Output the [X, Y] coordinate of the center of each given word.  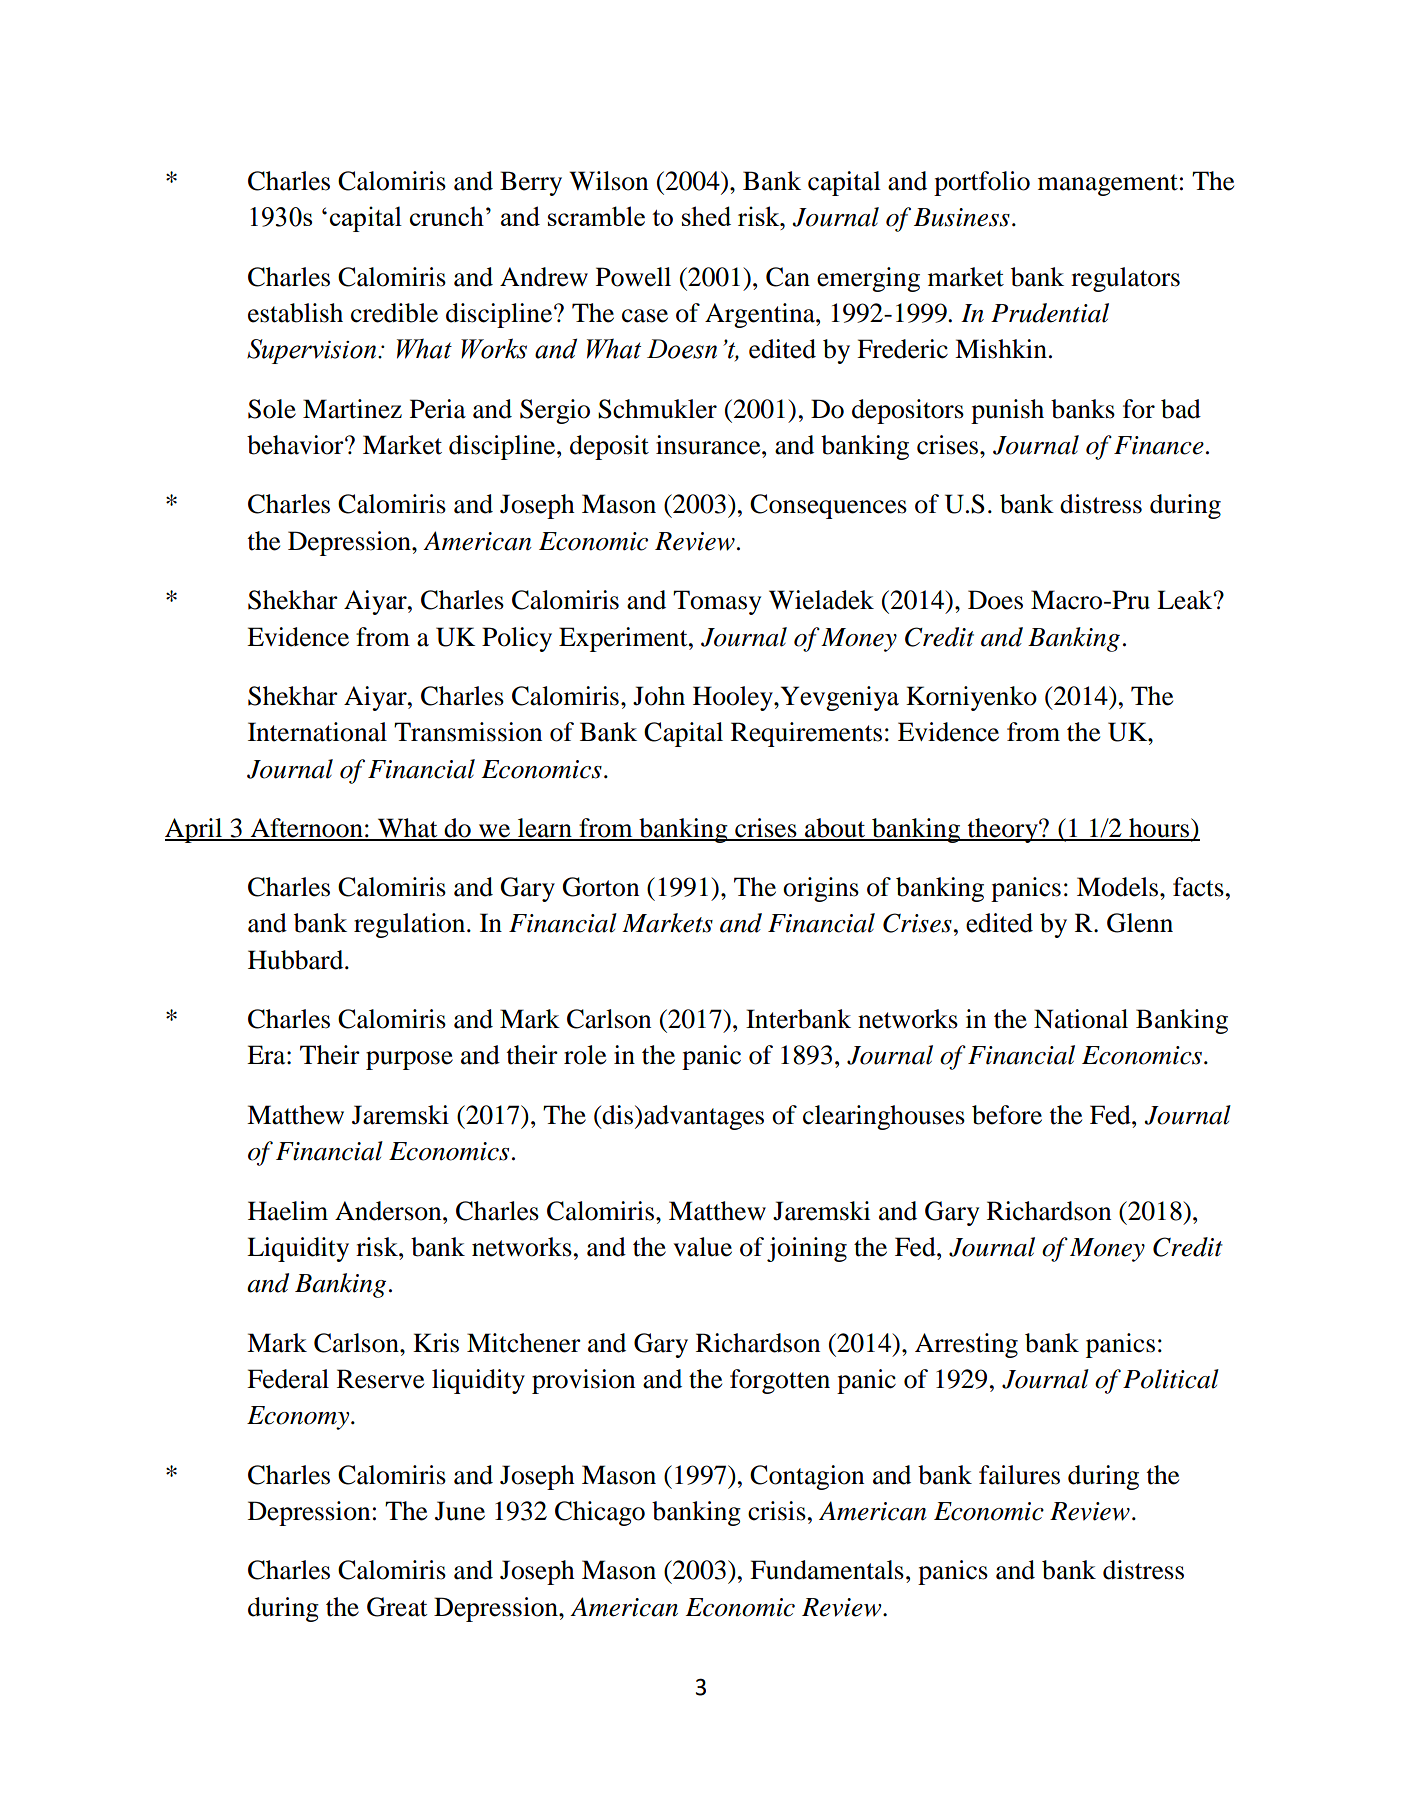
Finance [1159, 445]
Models [1119, 887]
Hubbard [297, 960]
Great [397, 1607]
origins [821, 889]
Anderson [389, 1211]
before [1007, 1115]
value [702, 1247]
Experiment [624, 639]
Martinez [352, 409]
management [1108, 185]
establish [295, 313]
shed [706, 216]
